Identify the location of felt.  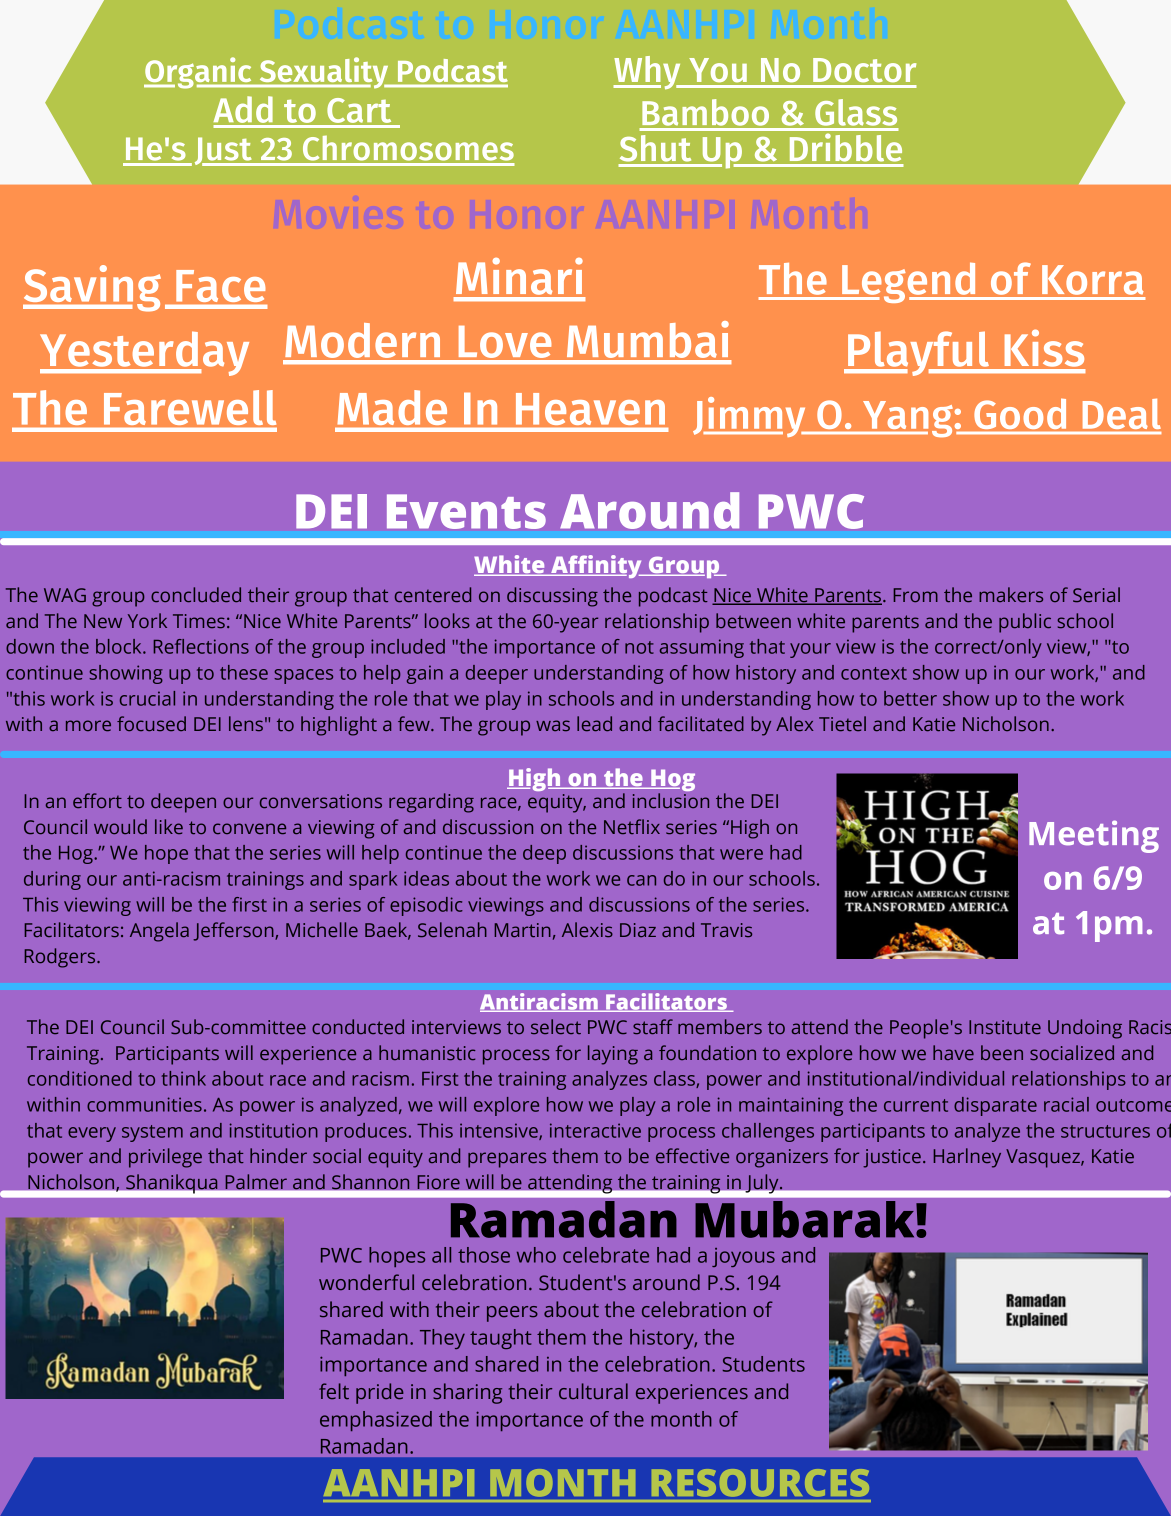
(334, 1391).
